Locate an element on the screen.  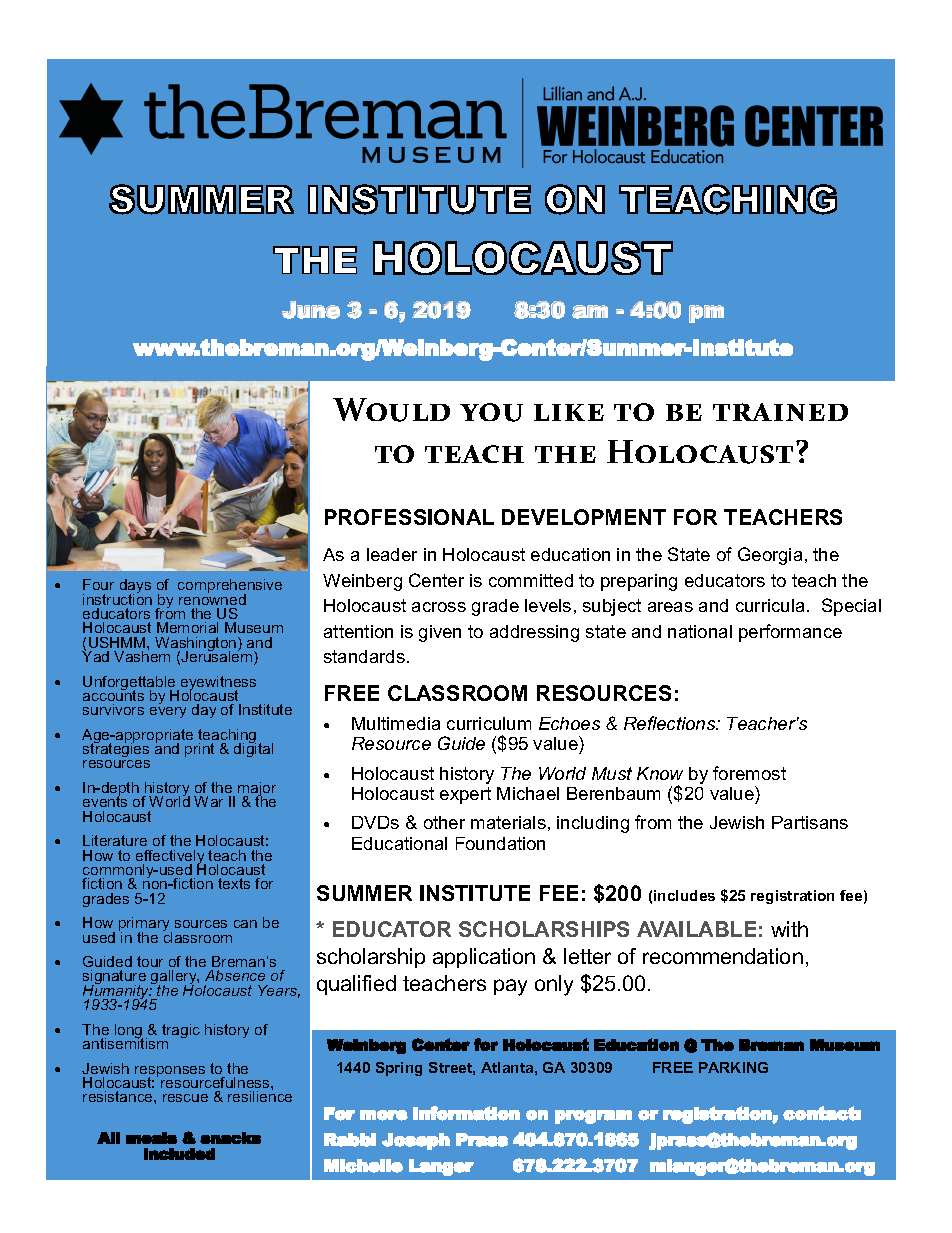
PARKING is located at coordinates (733, 1067).
